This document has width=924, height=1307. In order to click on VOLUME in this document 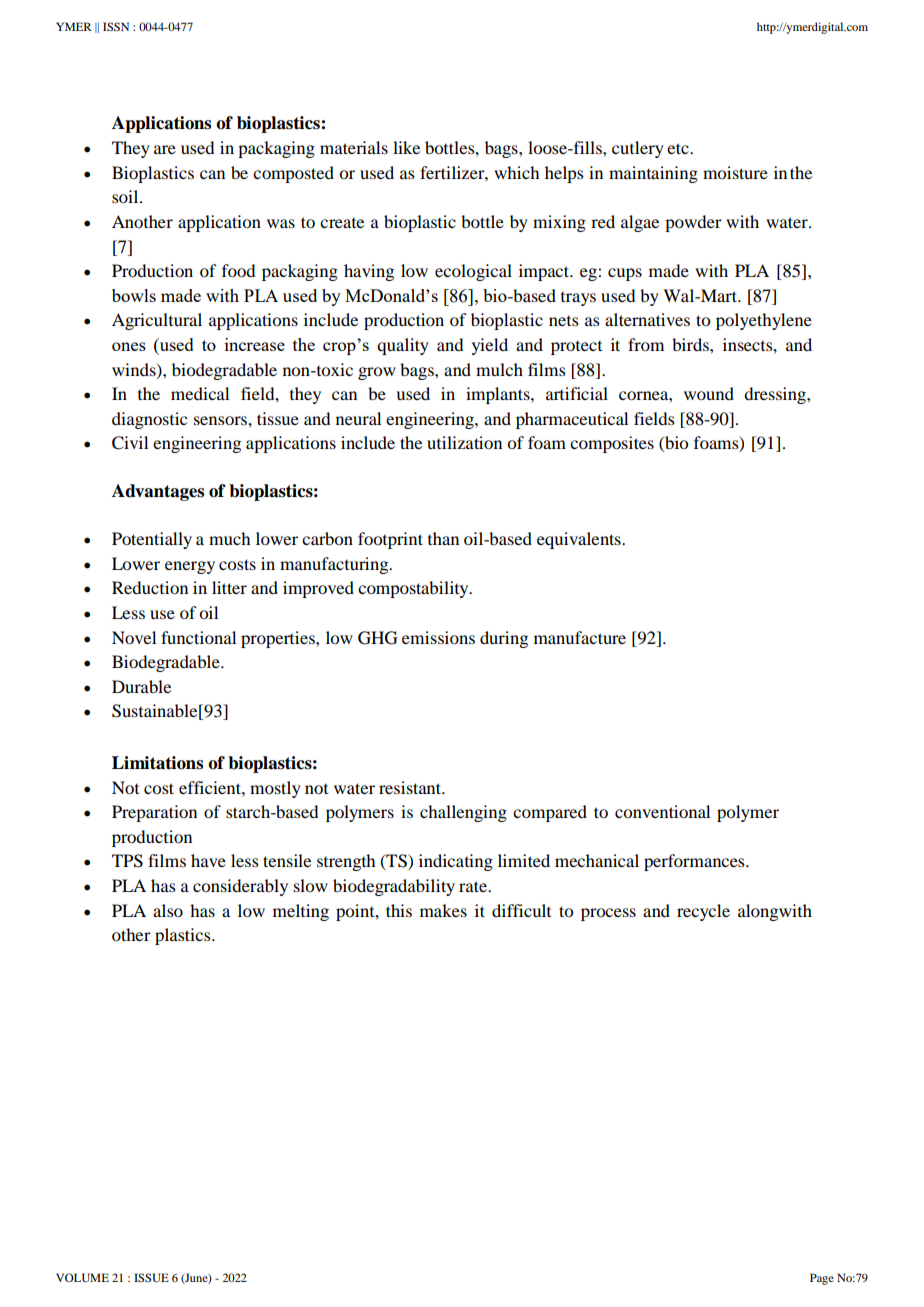, I will do `click(82, 1277)`.
